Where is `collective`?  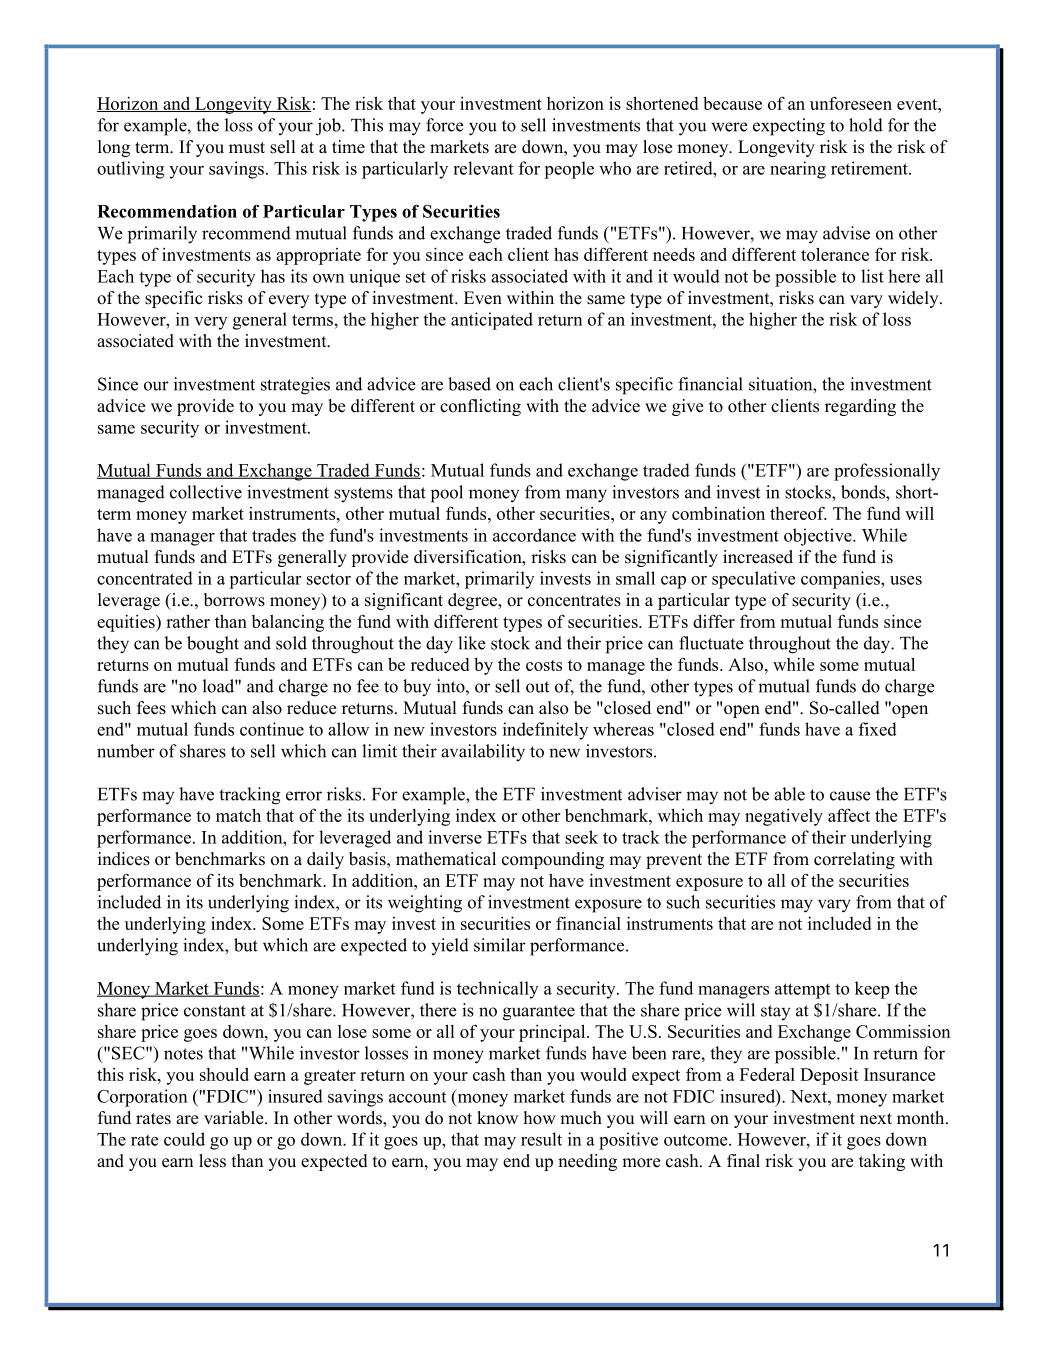 collective is located at coordinates (206, 492).
